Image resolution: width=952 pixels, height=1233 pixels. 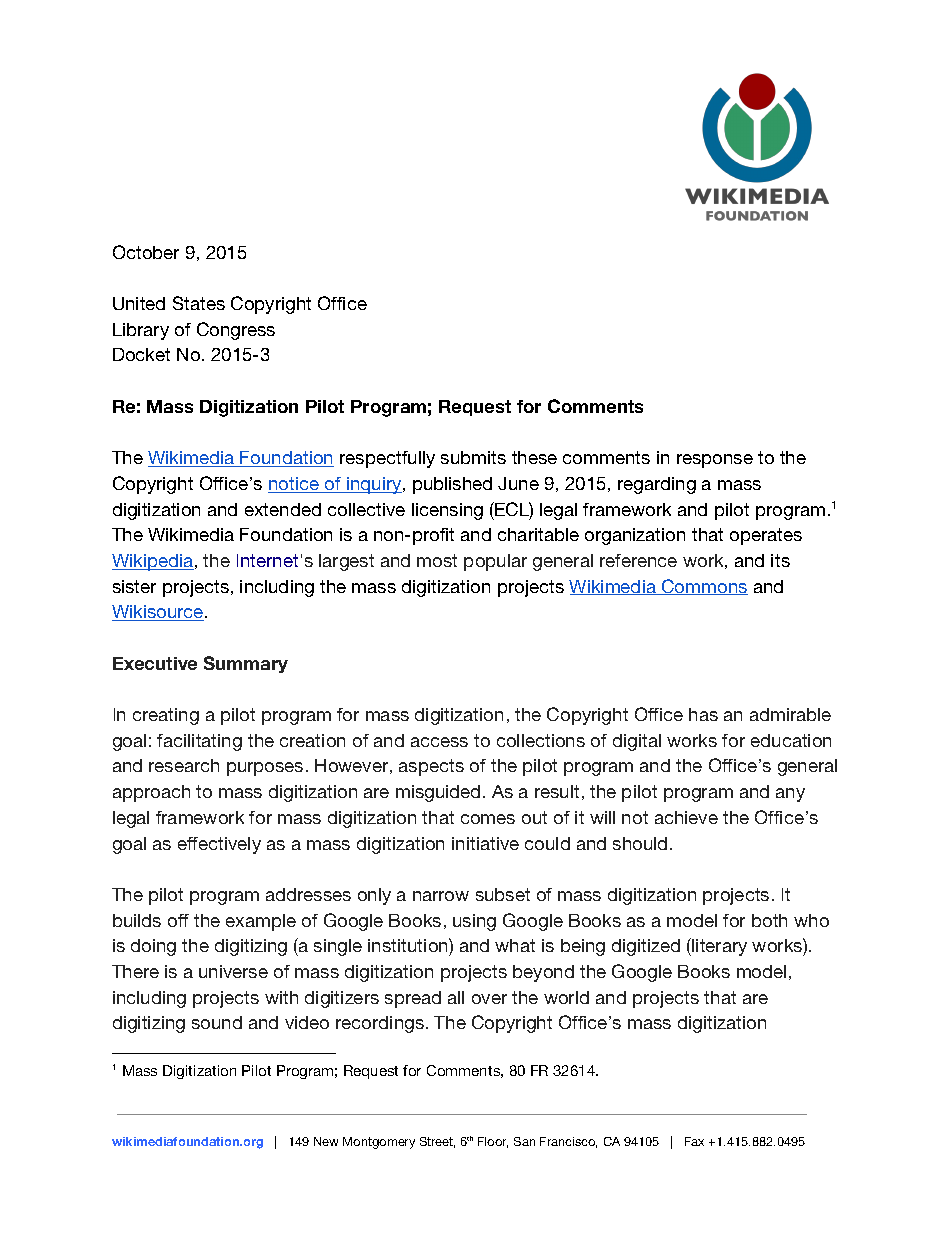 What do you see at coordinates (495, 562) in the screenshot?
I see `popular` at bounding box center [495, 562].
